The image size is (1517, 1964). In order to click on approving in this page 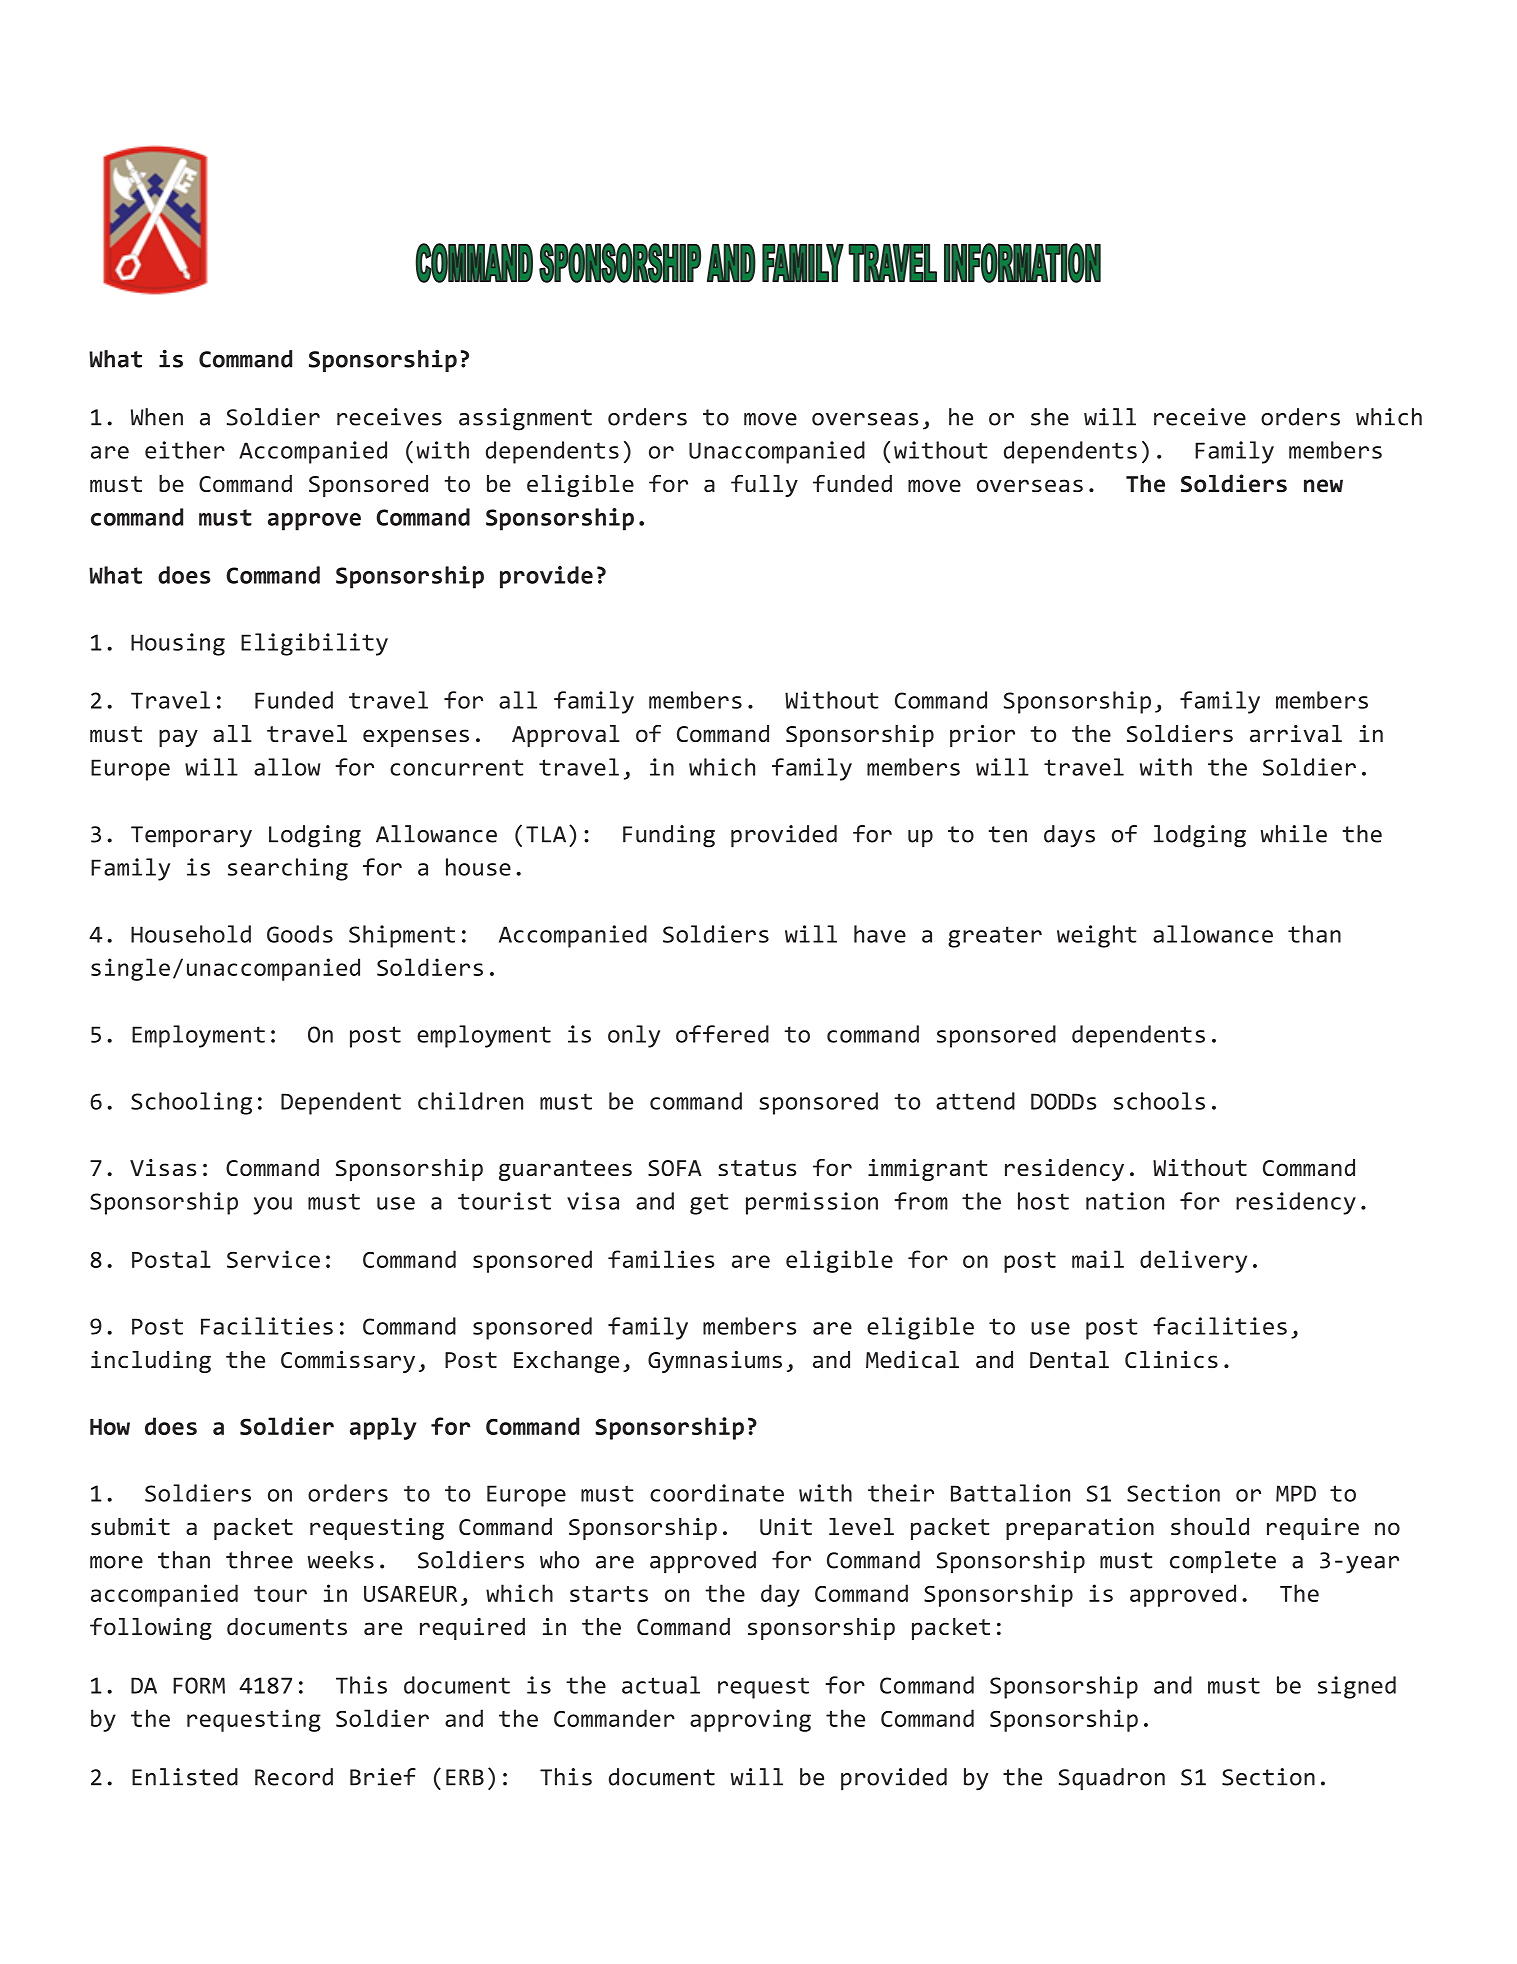, I will do `click(750, 1720)`.
